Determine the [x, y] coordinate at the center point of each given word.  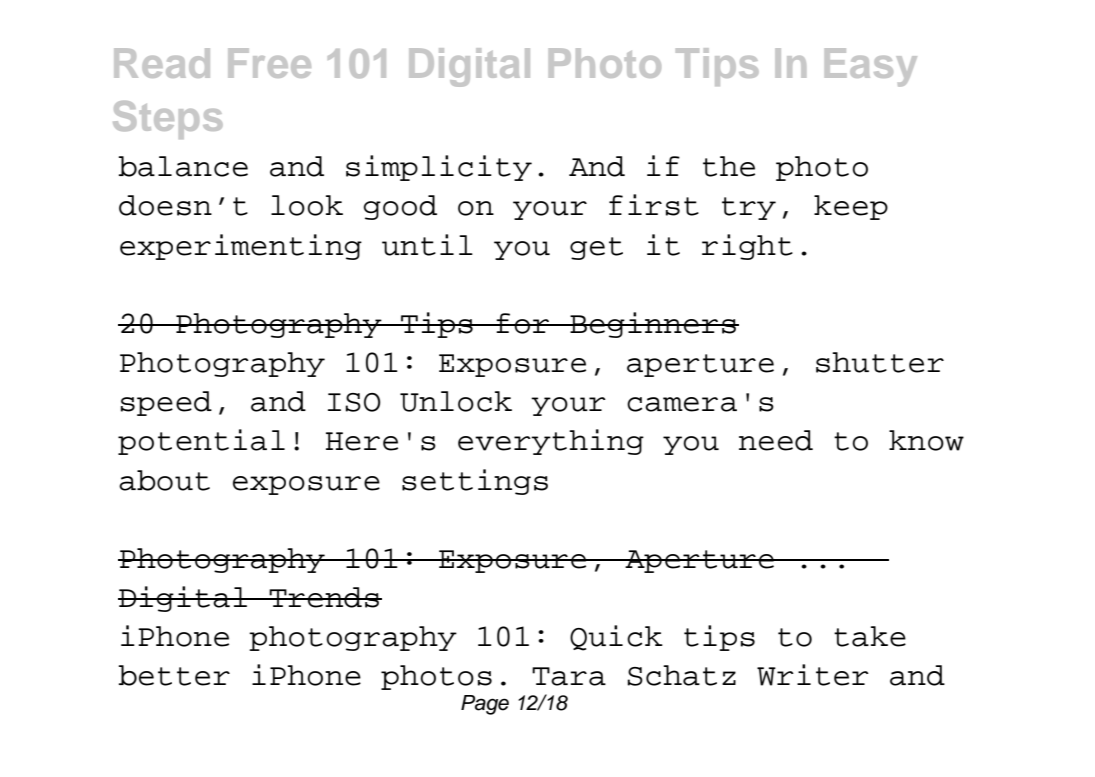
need [776, 440]
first [654, 205]
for [523, 323]
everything [551, 442]
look [307, 205]
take [870, 636]
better [174, 675]
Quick [616, 638]
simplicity [439, 168]
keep [851, 207]
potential [201, 442]
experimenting [241, 247]
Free [269, 63]
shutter [880, 362]
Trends [324, 597]
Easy [871, 67]
